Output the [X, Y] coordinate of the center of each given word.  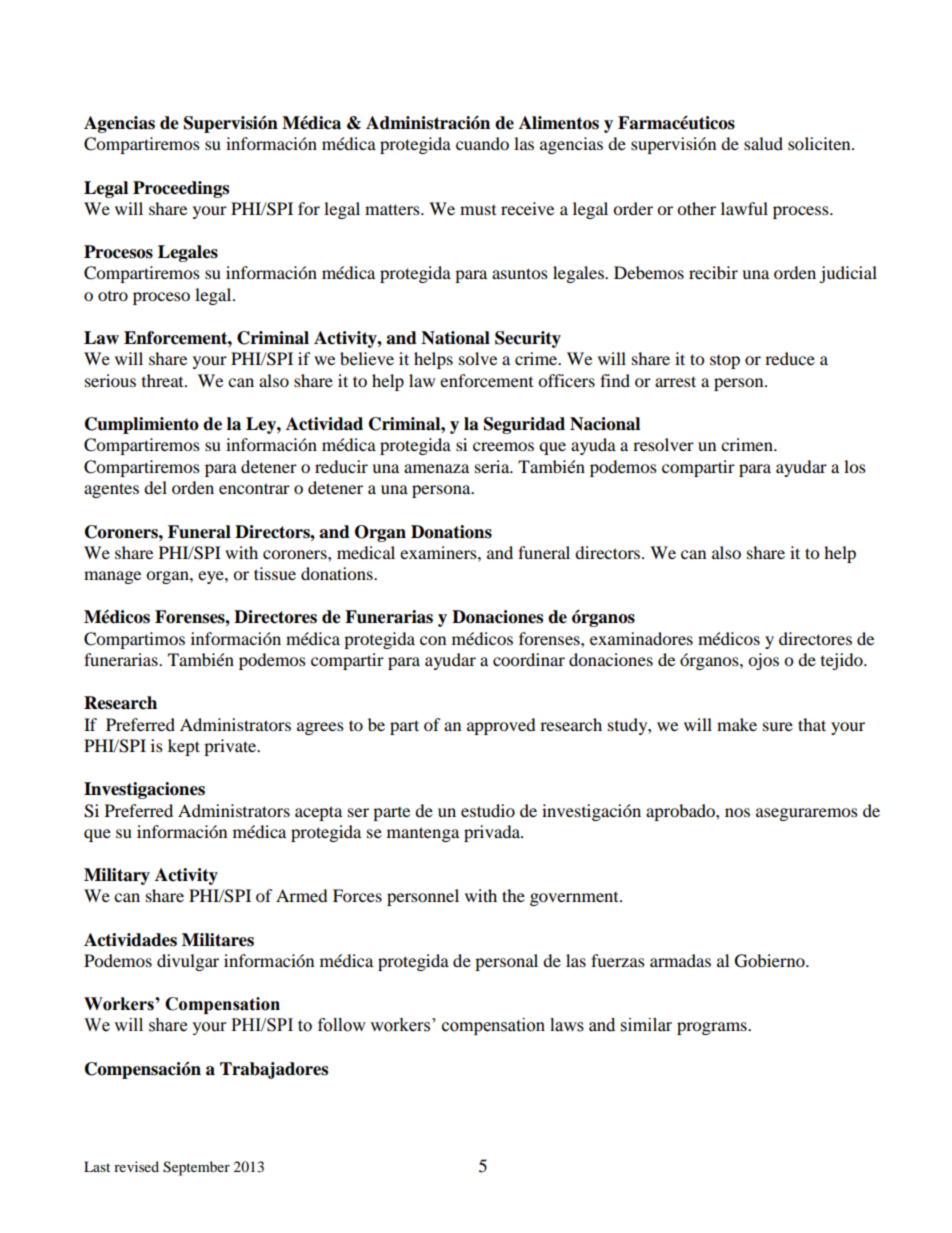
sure [778, 726]
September [196, 1168]
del [155, 487]
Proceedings [181, 189]
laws [567, 1025]
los [855, 466]
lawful [744, 208]
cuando [482, 143]
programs [713, 1028]
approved [501, 726]
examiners [439, 552]
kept [184, 747]
